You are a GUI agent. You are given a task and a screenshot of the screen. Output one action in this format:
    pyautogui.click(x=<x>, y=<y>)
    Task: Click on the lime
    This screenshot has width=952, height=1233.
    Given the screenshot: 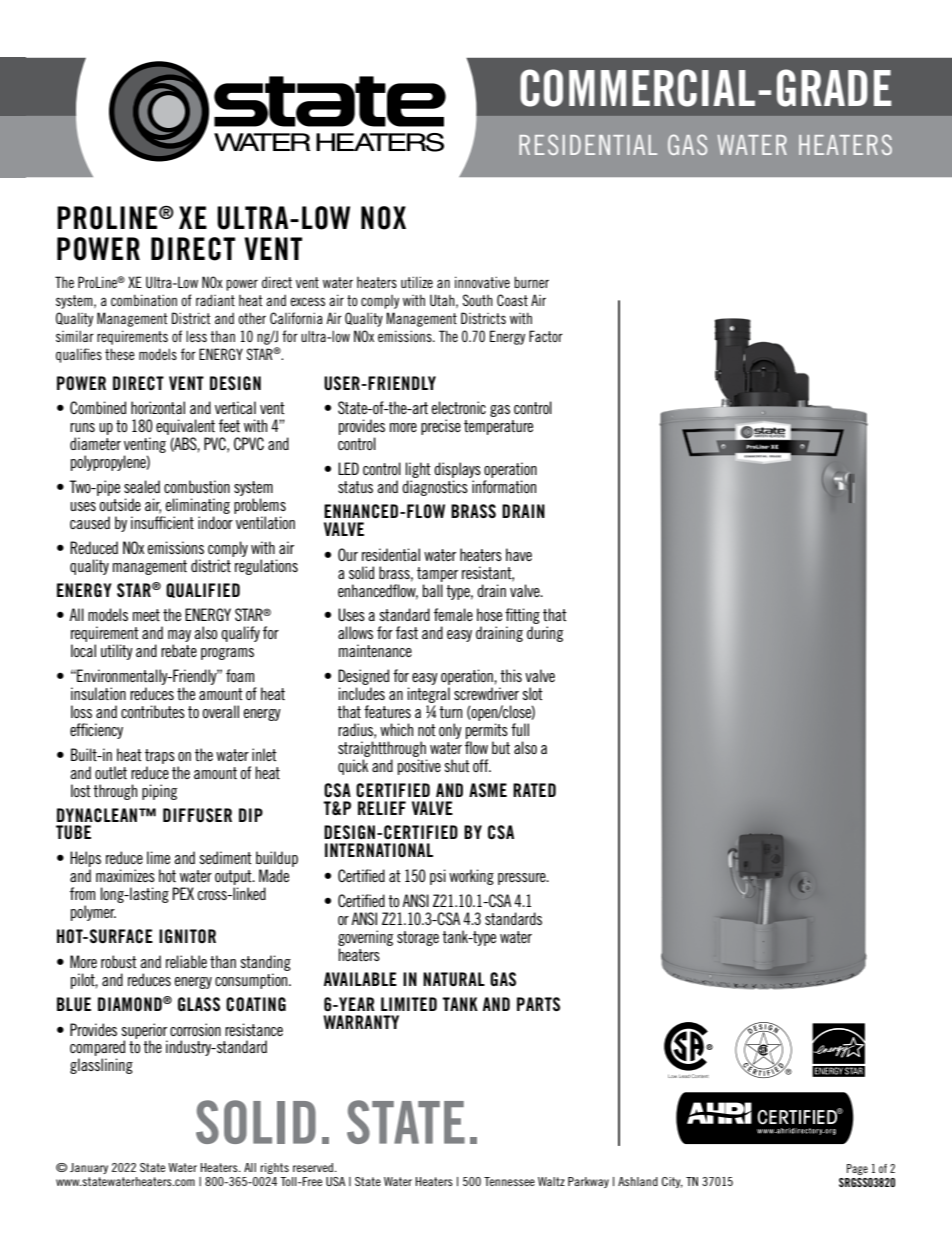 What is the action you would take?
    pyautogui.click(x=158, y=857)
